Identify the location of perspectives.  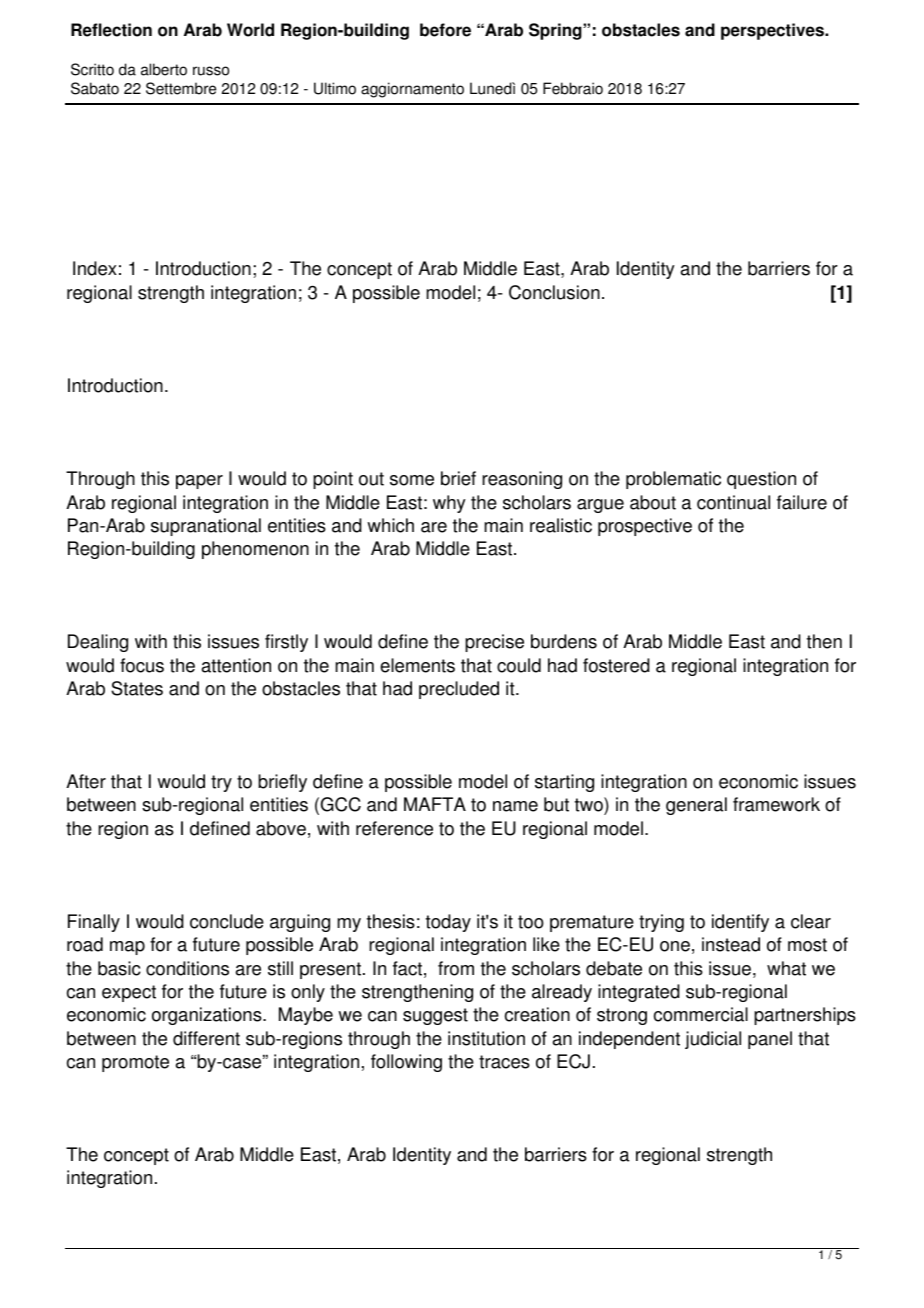
(774, 31).
